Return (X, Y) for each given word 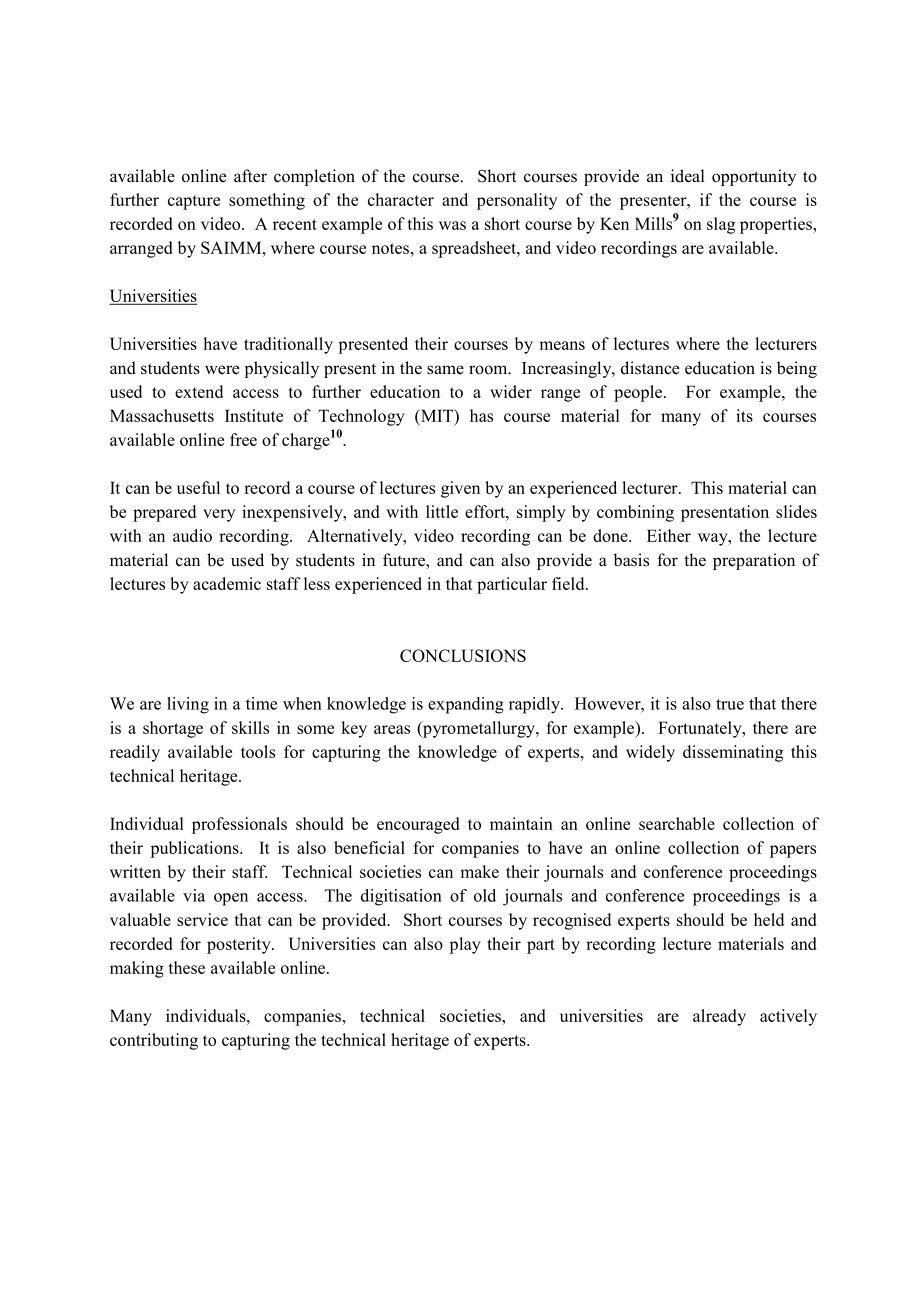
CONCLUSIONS (463, 655)
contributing (154, 1041)
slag (721, 225)
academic (227, 583)
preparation (754, 561)
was (452, 225)
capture (194, 202)
